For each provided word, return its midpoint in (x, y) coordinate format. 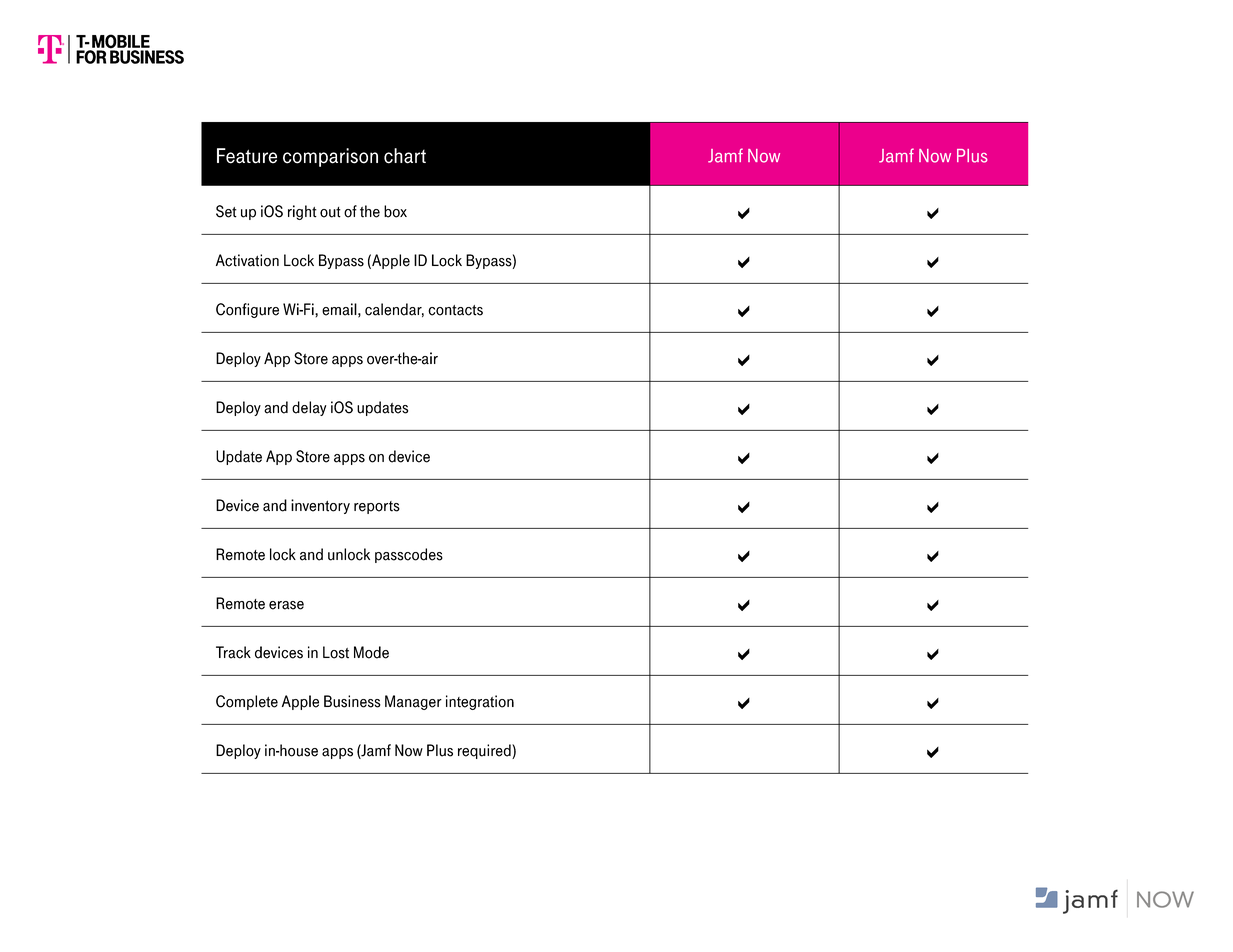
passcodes (409, 555)
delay (309, 408)
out (330, 212)
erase (286, 605)
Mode (371, 652)
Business (352, 701)
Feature (247, 156)
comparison (330, 157)
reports (377, 507)
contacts (455, 310)
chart (405, 156)
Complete (247, 702)
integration (480, 702)
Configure (247, 310)
